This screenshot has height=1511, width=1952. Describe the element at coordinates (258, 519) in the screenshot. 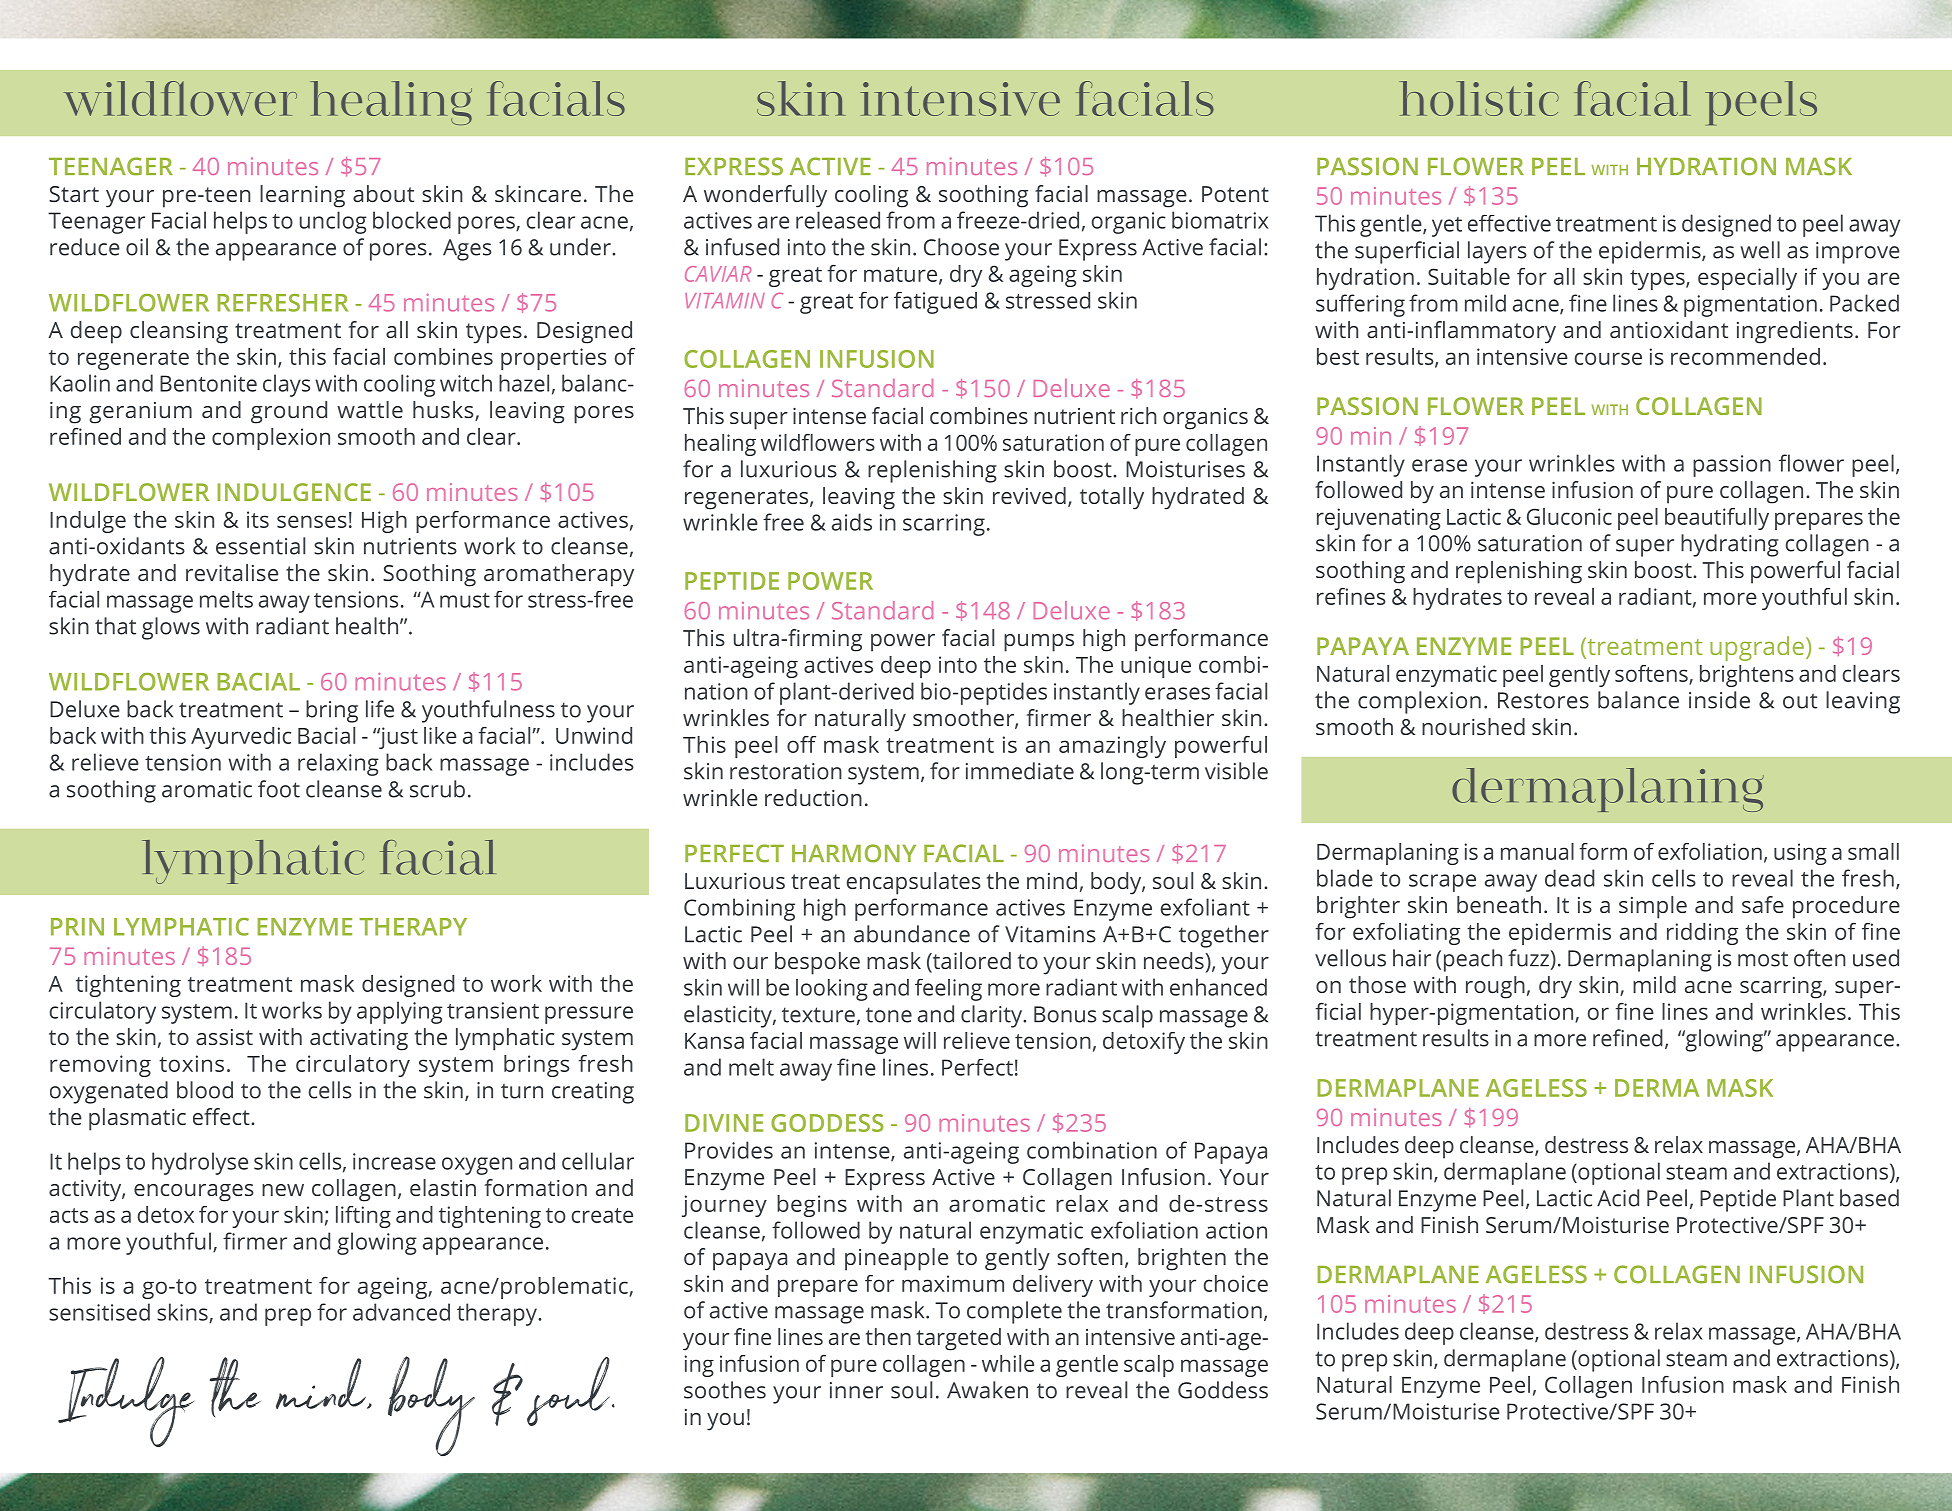

I see `its` at that location.
